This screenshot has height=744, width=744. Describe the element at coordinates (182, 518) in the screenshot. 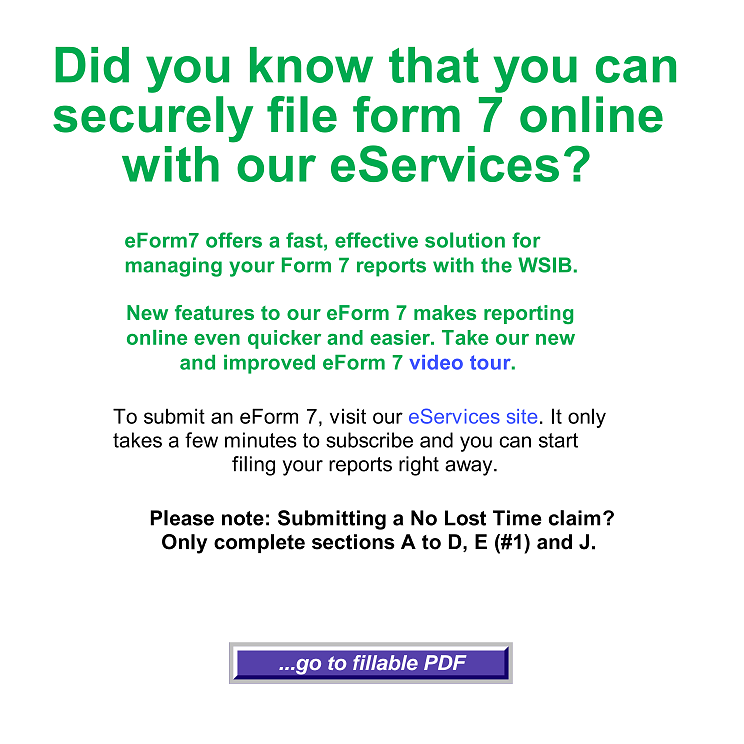

I see `Please` at that location.
